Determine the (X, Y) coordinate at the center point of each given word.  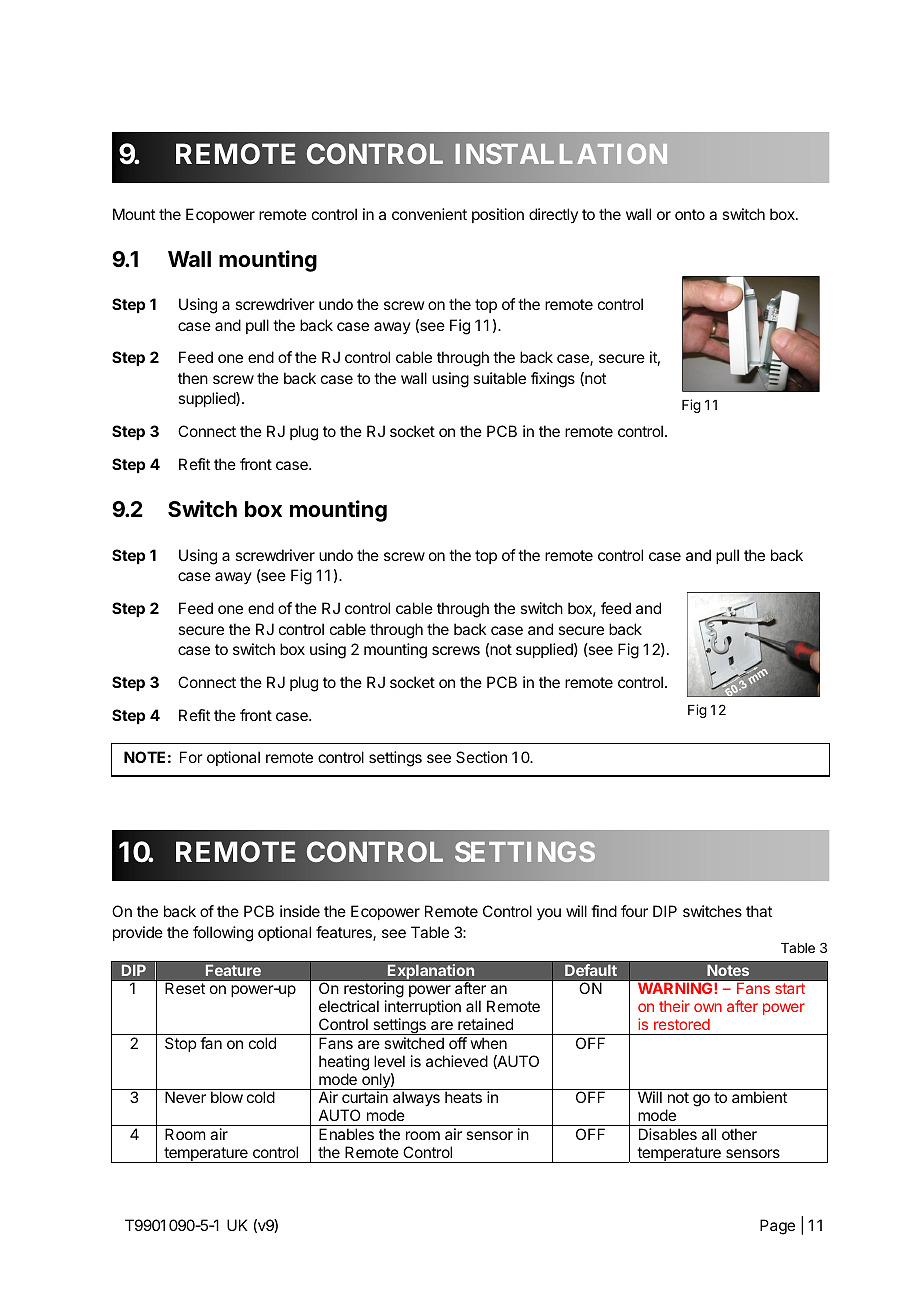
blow (227, 1097)
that (759, 911)
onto (690, 214)
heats (463, 1097)
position (498, 215)
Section (481, 757)
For (191, 757)
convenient (429, 214)
